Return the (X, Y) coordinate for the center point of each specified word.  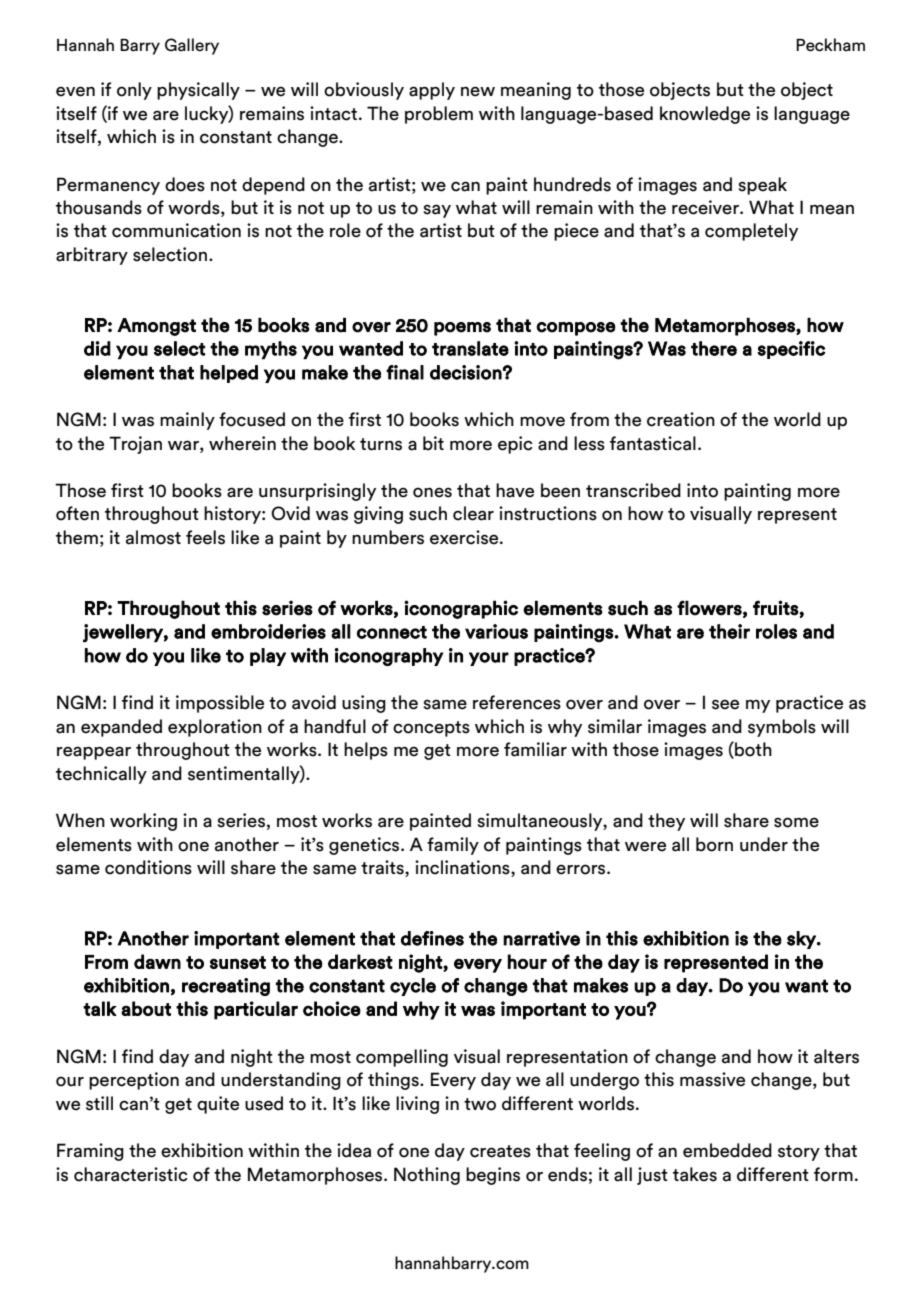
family (453, 846)
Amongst (156, 327)
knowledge (705, 115)
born (714, 844)
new (478, 91)
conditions (148, 867)
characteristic (131, 1174)
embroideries (268, 631)
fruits (776, 608)
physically (198, 91)
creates (500, 1151)
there (714, 348)
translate (470, 348)
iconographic (461, 609)
